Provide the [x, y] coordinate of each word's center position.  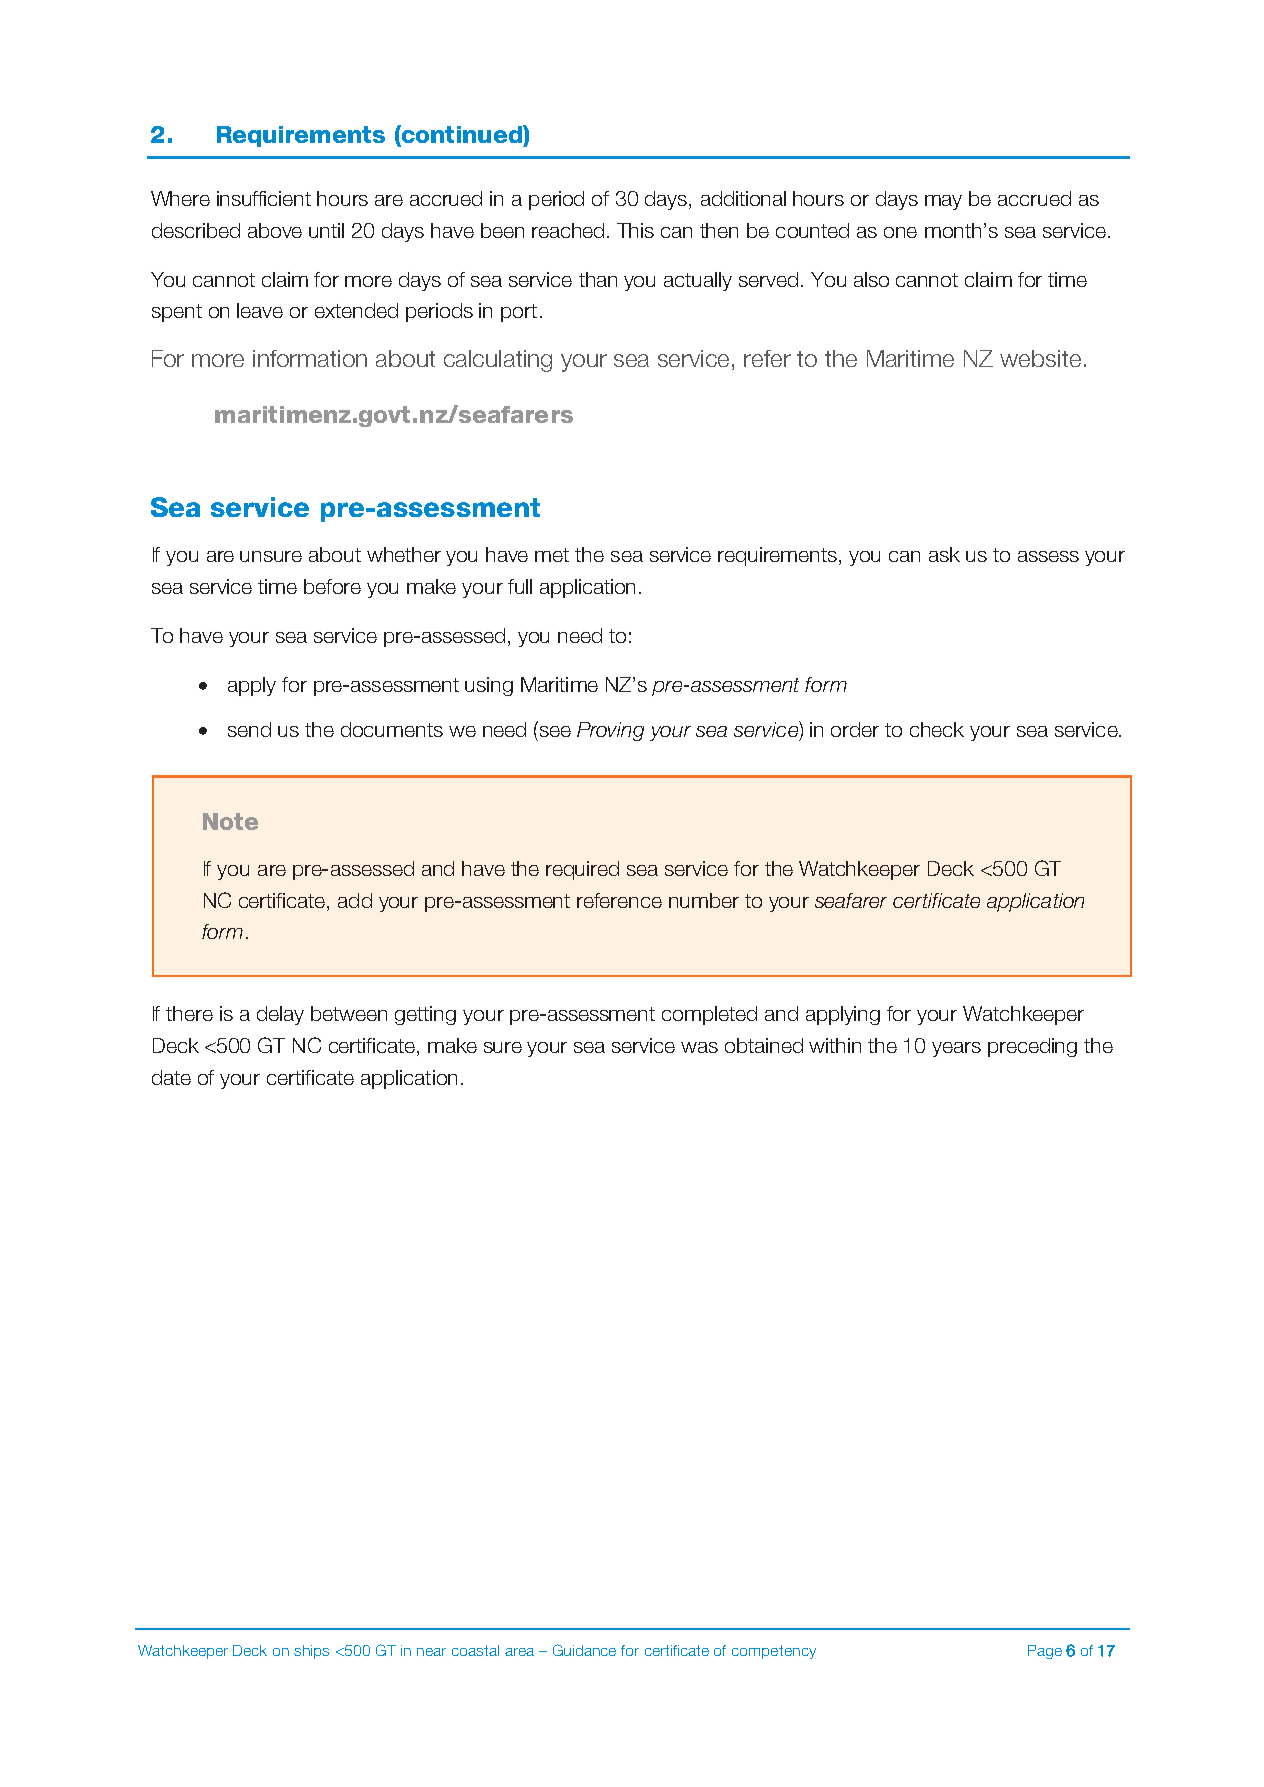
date [171, 1077]
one [900, 232]
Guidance [584, 1650]
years [956, 1049]
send [249, 729]
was [699, 1047]
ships [311, 1652]
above [275, 230]
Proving [610, 731]
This [635, 230]
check [937, 729]
